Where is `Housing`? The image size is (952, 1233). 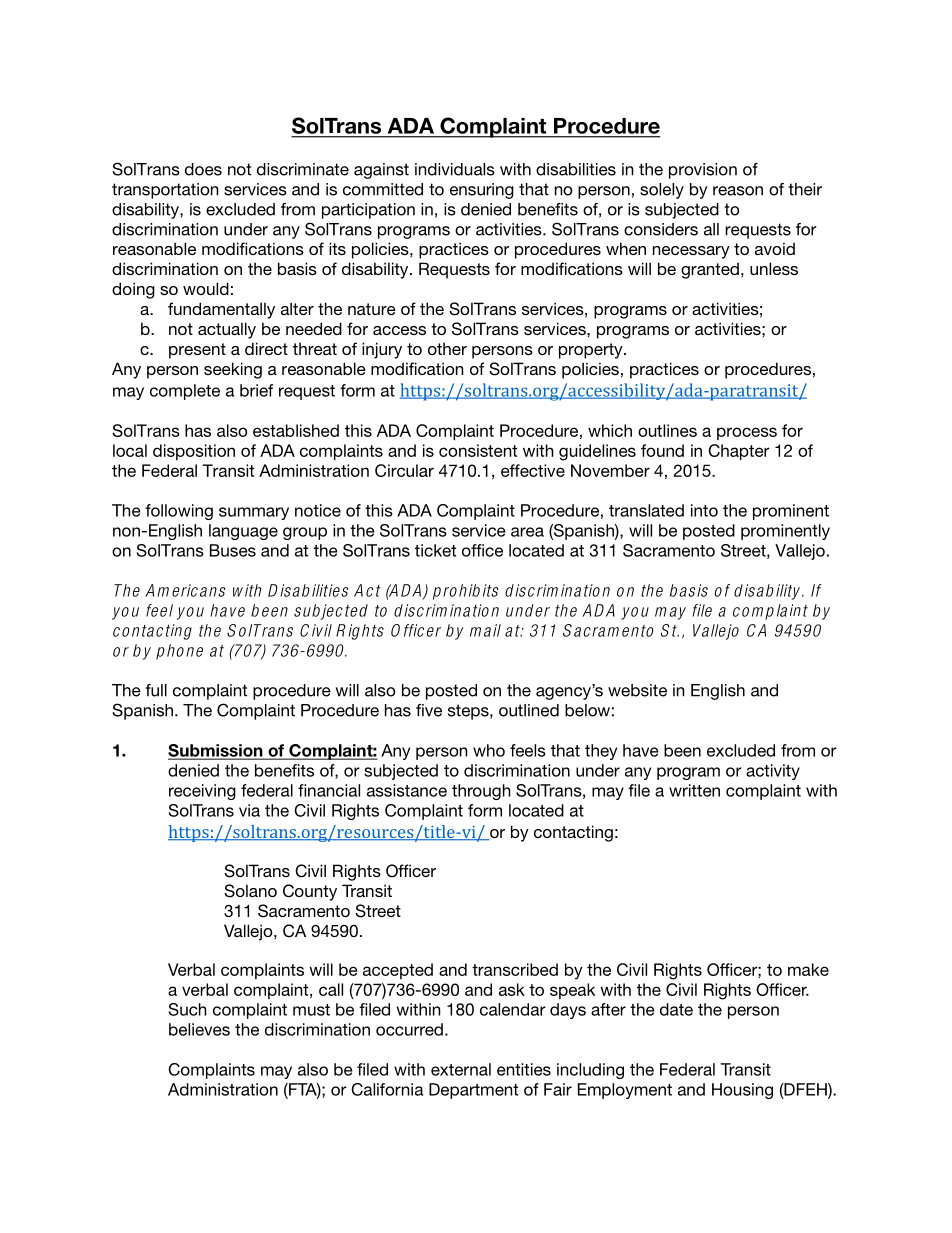
Housing is located at coordinates (742, 1091).
